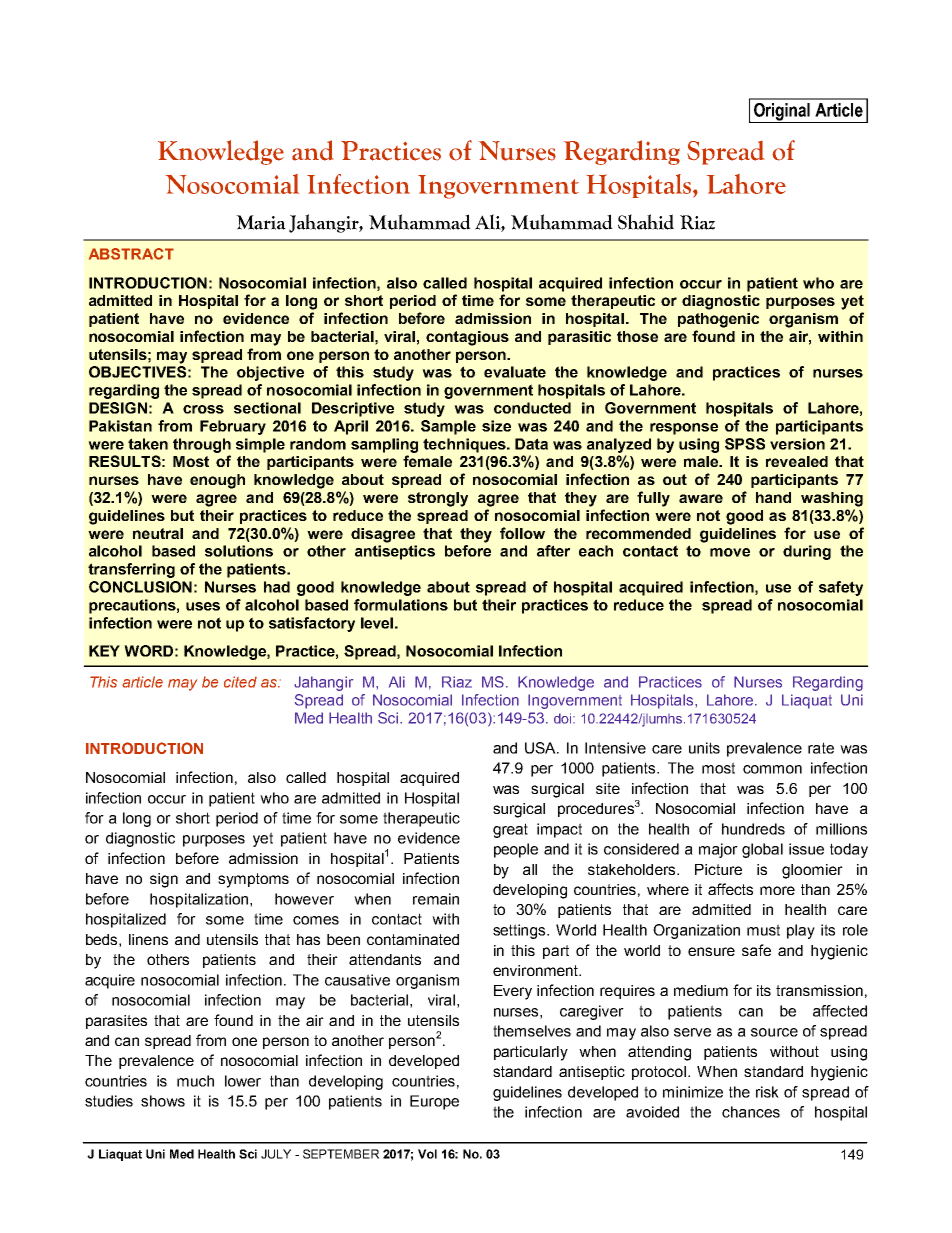 The width and height of the screenshot is (952, 1233). Describe the element at coordinates (718, 320) in the screenshot. I see `pathogenic` at that location.
